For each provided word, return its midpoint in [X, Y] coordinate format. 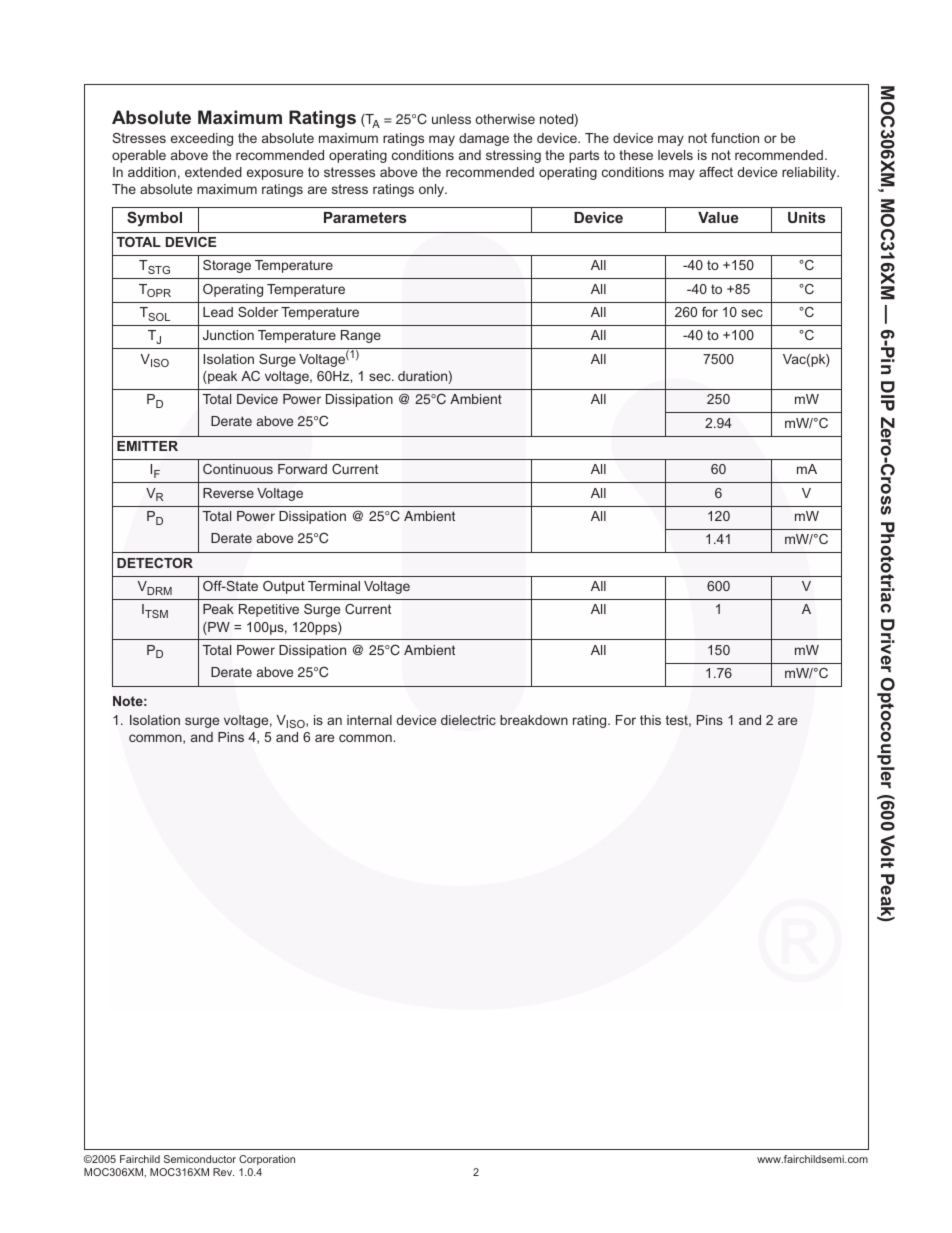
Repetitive [269, 610]
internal [369, 720]
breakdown [534, 720]
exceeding [202, 139]
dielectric [468, 720]
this [650, 720]
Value [718, 217]
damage [484, 139]
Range [361, 336]
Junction [228, 335]
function [735, 138]
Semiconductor [200, 1159]
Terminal [334, 586]
